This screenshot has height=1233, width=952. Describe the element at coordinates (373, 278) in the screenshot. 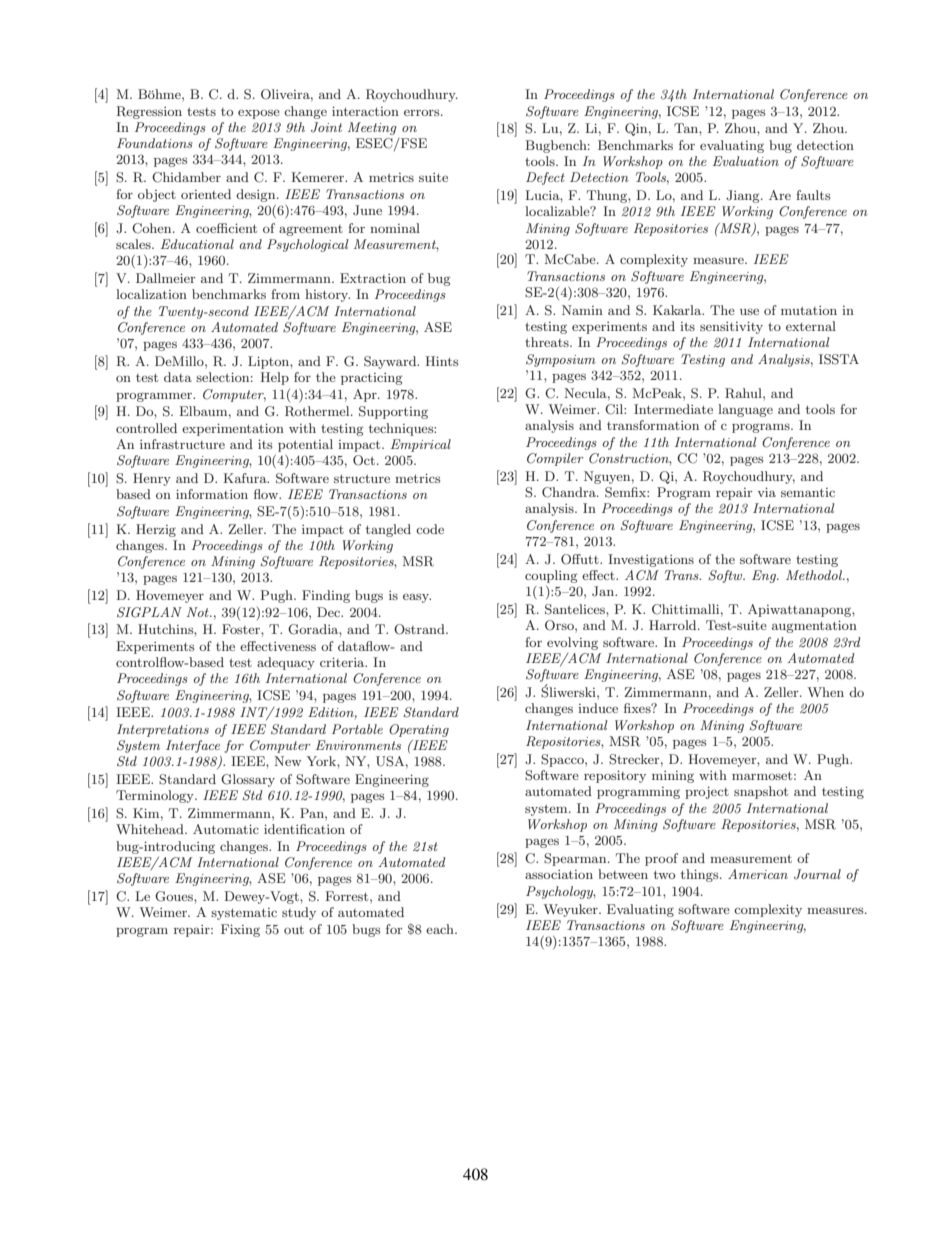

I see `Extraction` at that location.
